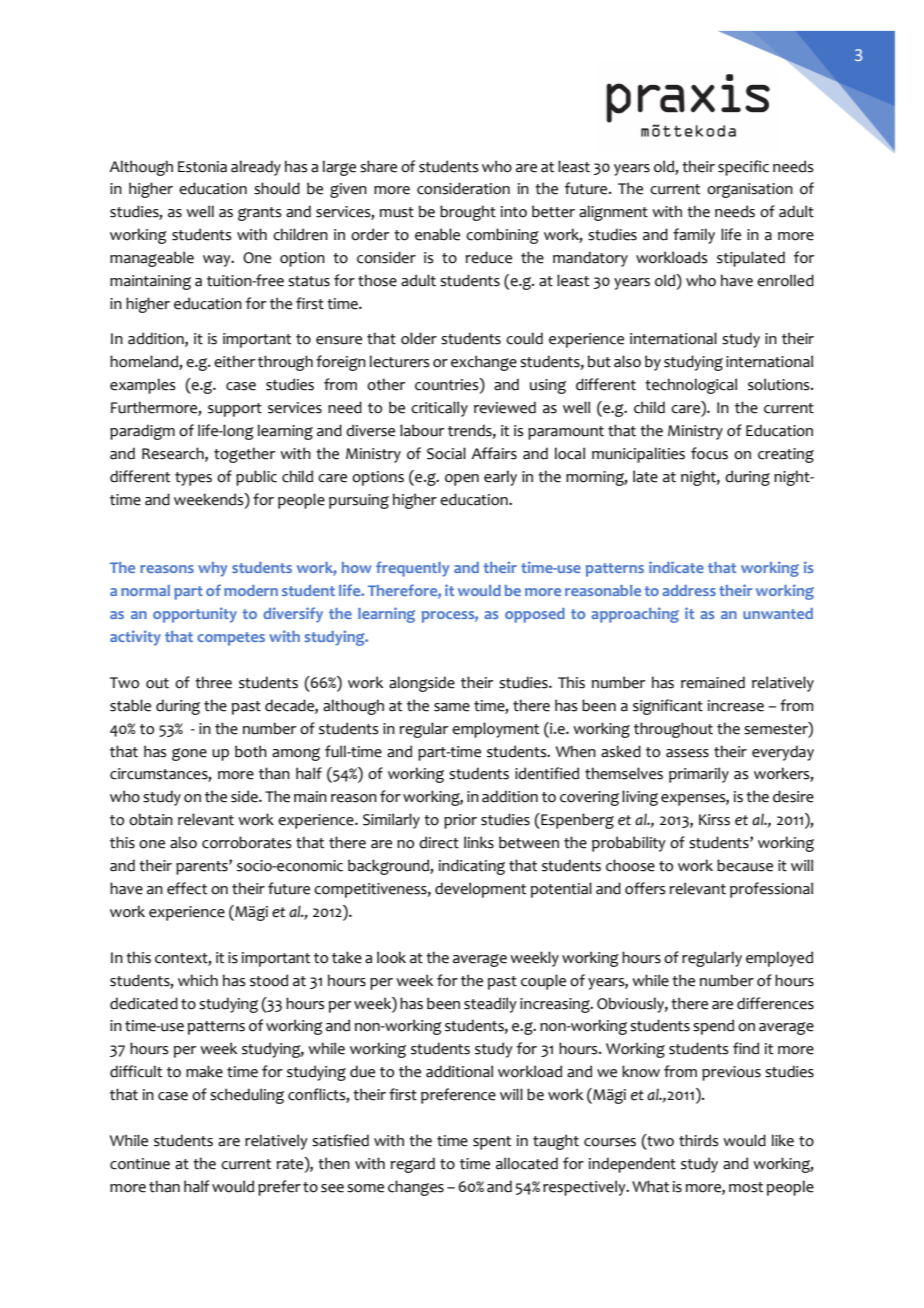 The width and height of the page is (924, 1308). What do you see at coordinates (750, 190) in the page?
I see `organisation` at bounding box center [750, 190].
